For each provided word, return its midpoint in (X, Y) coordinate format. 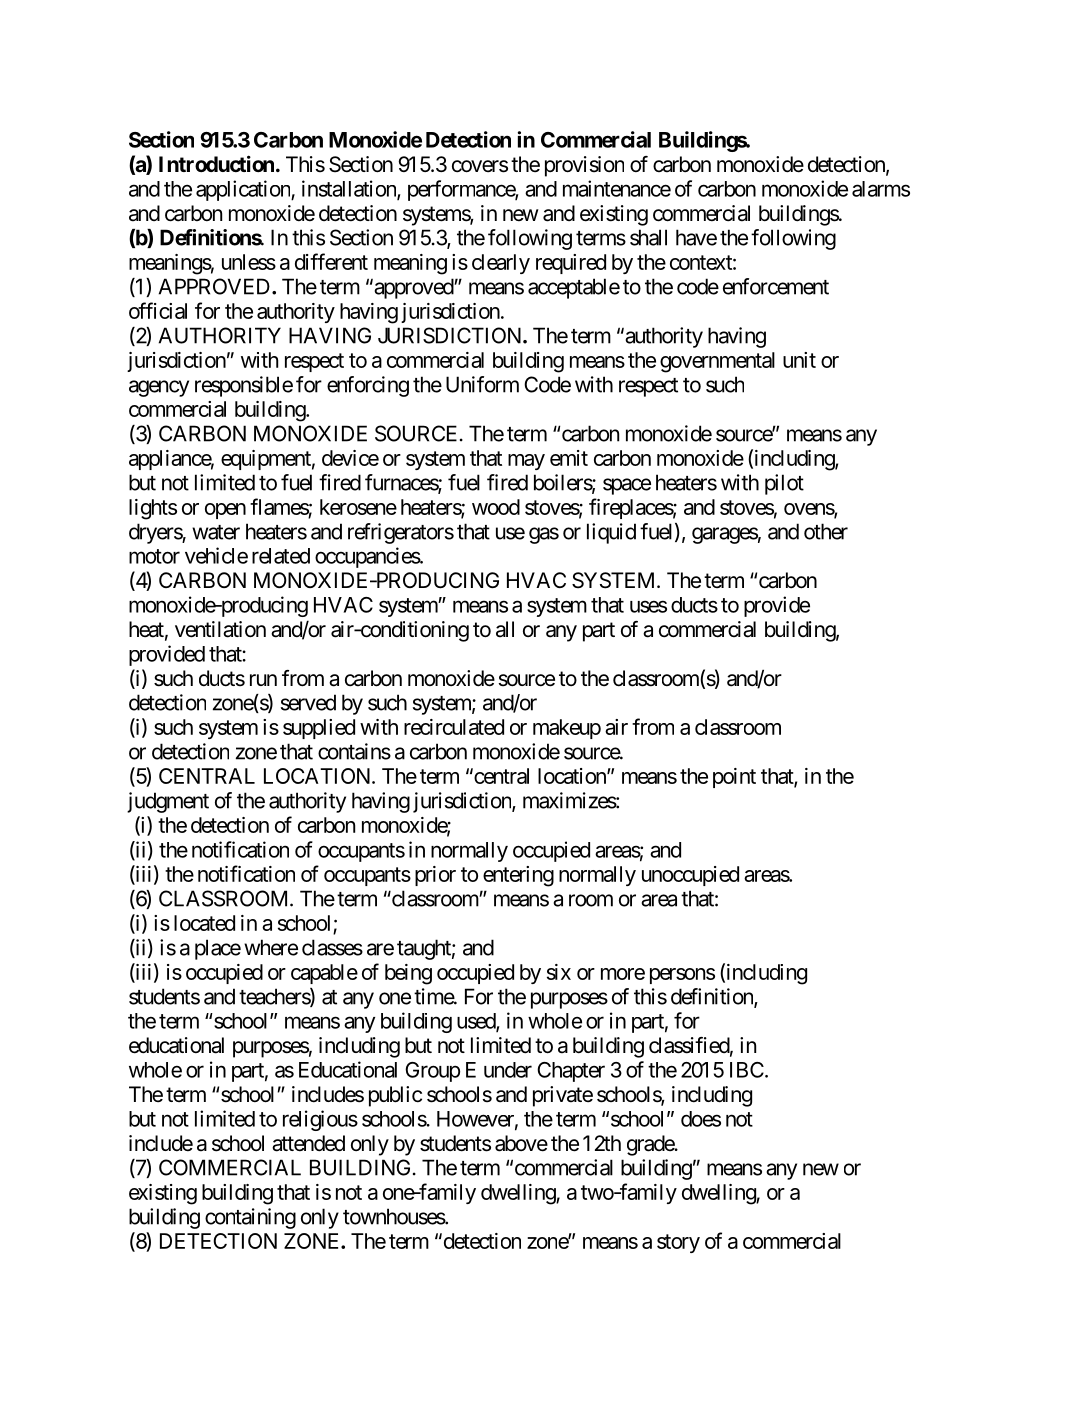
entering (518, 876)
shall (648, 237)
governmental (717, 362)
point (734, 778)
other (826, 531)
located (204, 923)
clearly (501, 264)
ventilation (220, 629)
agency (159, 388)
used (477, 1022)
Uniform (482, 384)
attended (308, 1143)
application (244, 190)
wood (496, 507)
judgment (168, 802)
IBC (747, 1070)
